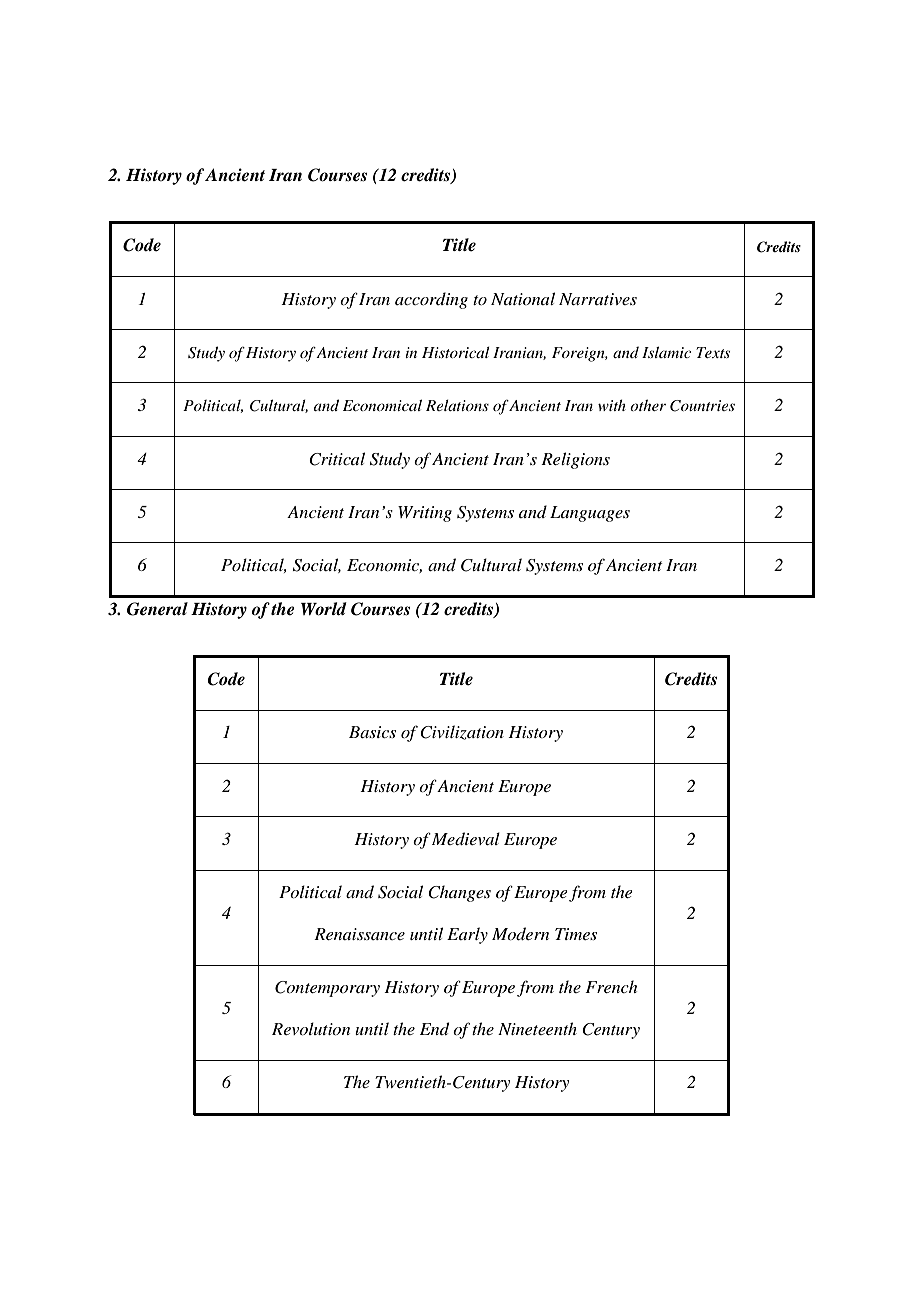 The height and width of the screenshot is (1308, 924). I want to click on Writing, so click(425, 514).
